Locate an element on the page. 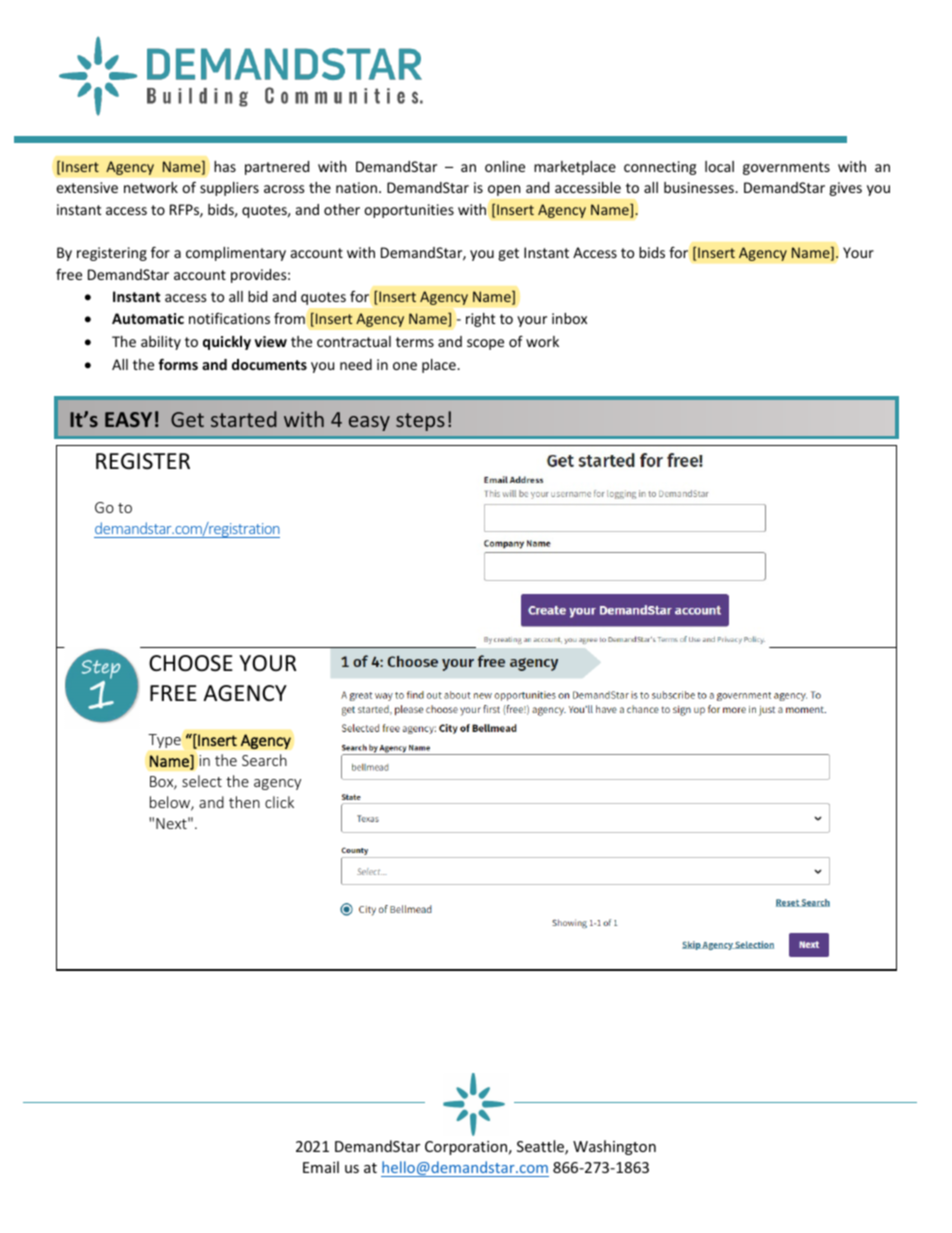 The image size is (952, 1233). Search is located at coordinates (264, 760).
